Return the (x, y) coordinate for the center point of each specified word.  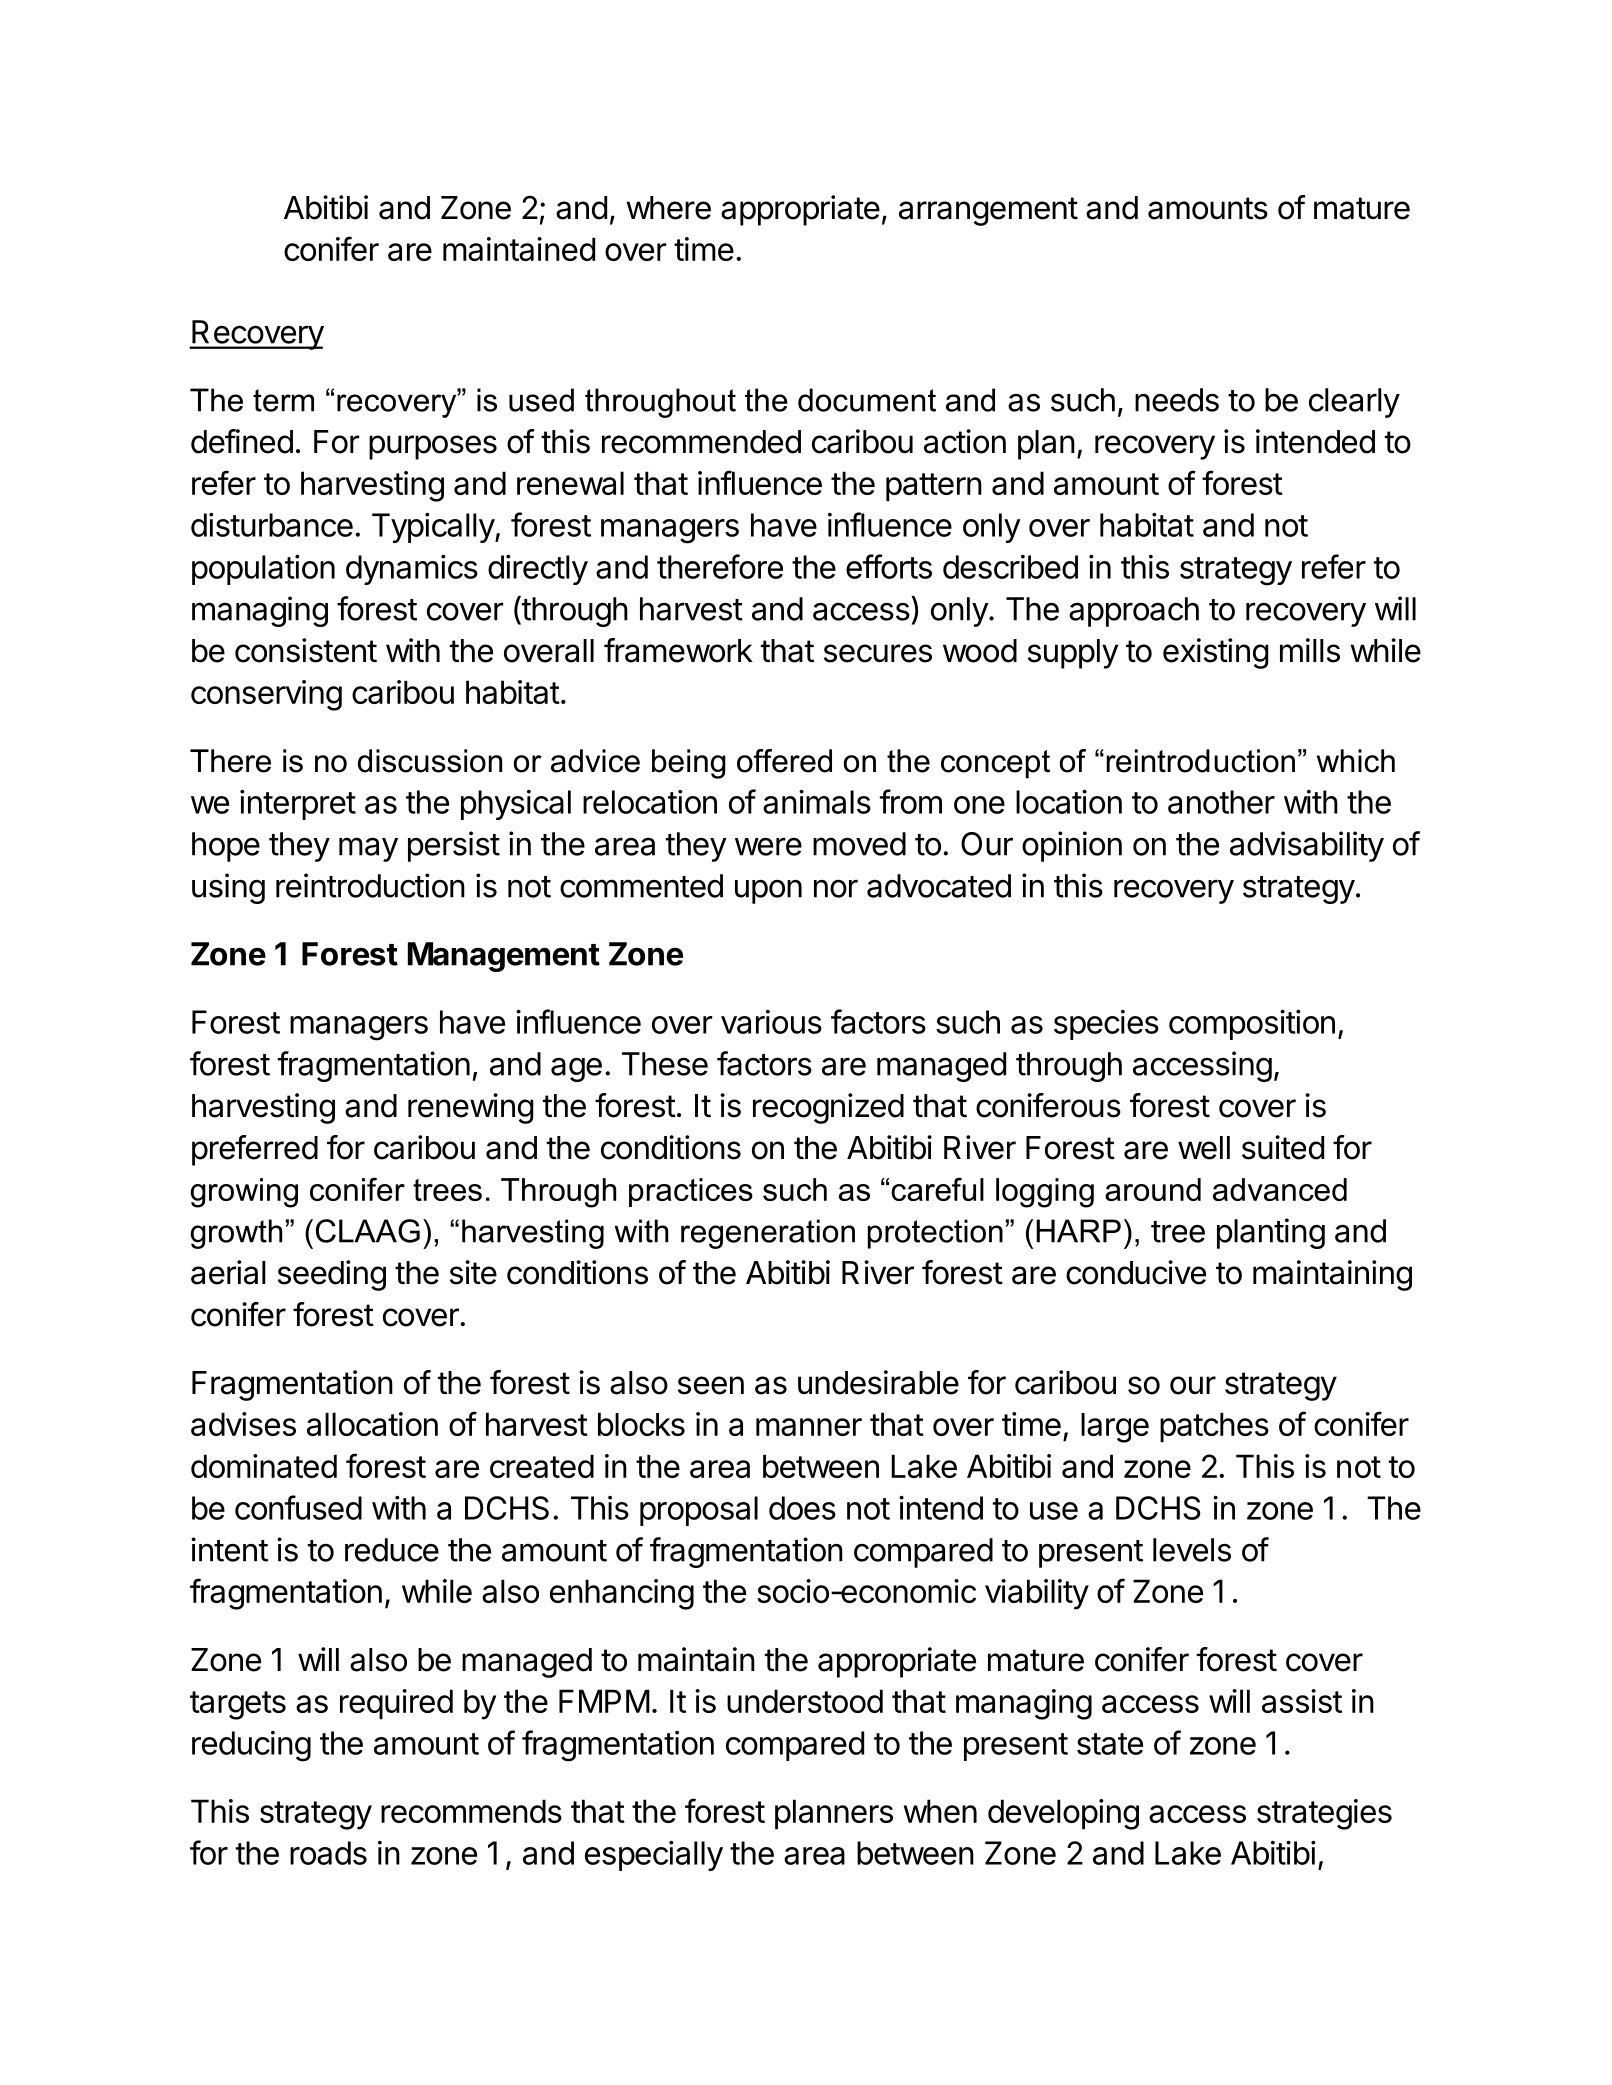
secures (878, 653)
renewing (471, 1108)
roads (328, 1853)
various (771, 1022)
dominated (264, 1466)
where (668, 208)
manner (809, 1427)
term (283, 400)
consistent (306, 650)
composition (1252, 1025)
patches (1214, 1427)
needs (1177, 400)
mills (1310, 650)
